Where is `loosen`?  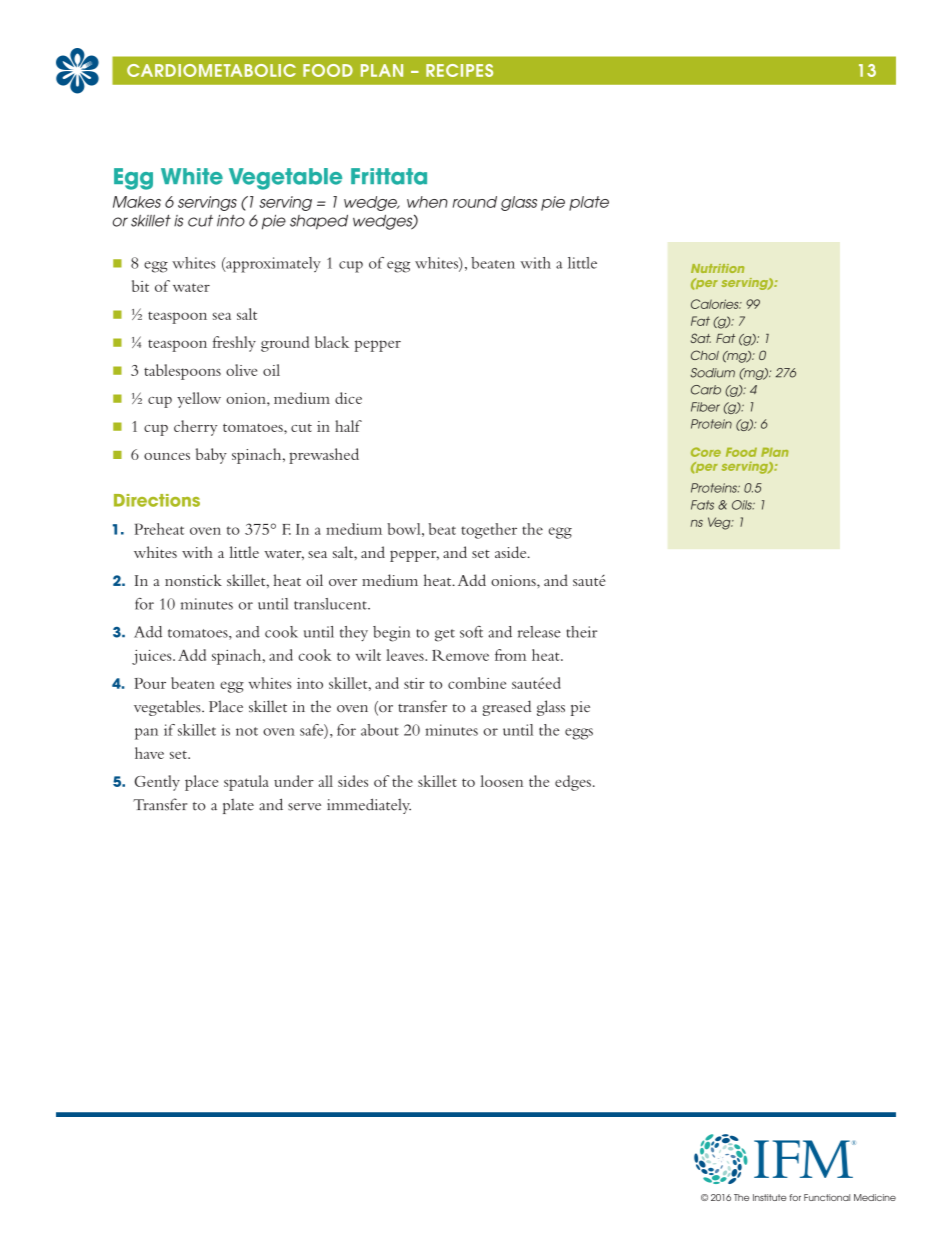
loosen is located at coordinates (501, 781).
